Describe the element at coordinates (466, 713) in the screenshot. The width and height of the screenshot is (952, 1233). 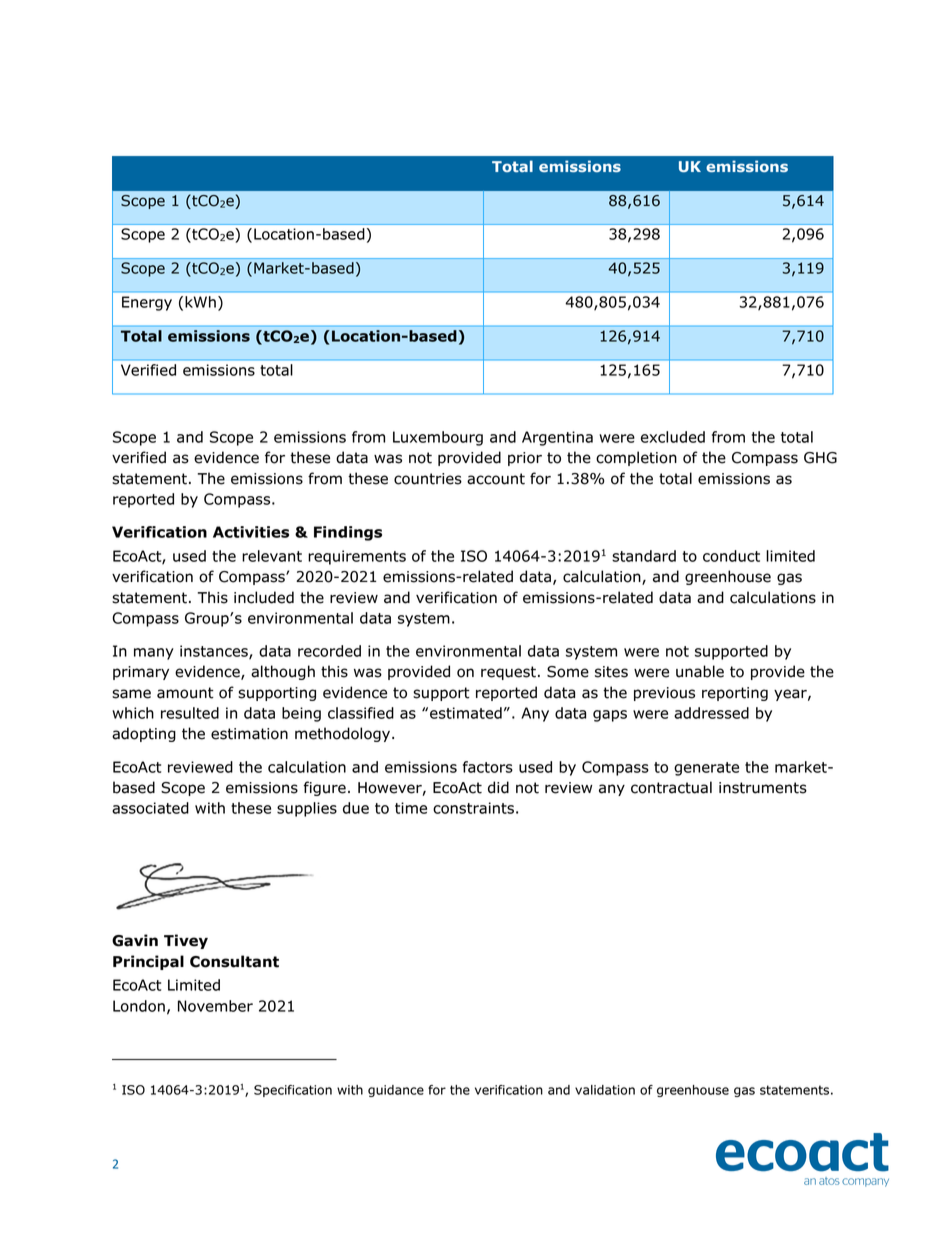
I see `estimated` at that location.
